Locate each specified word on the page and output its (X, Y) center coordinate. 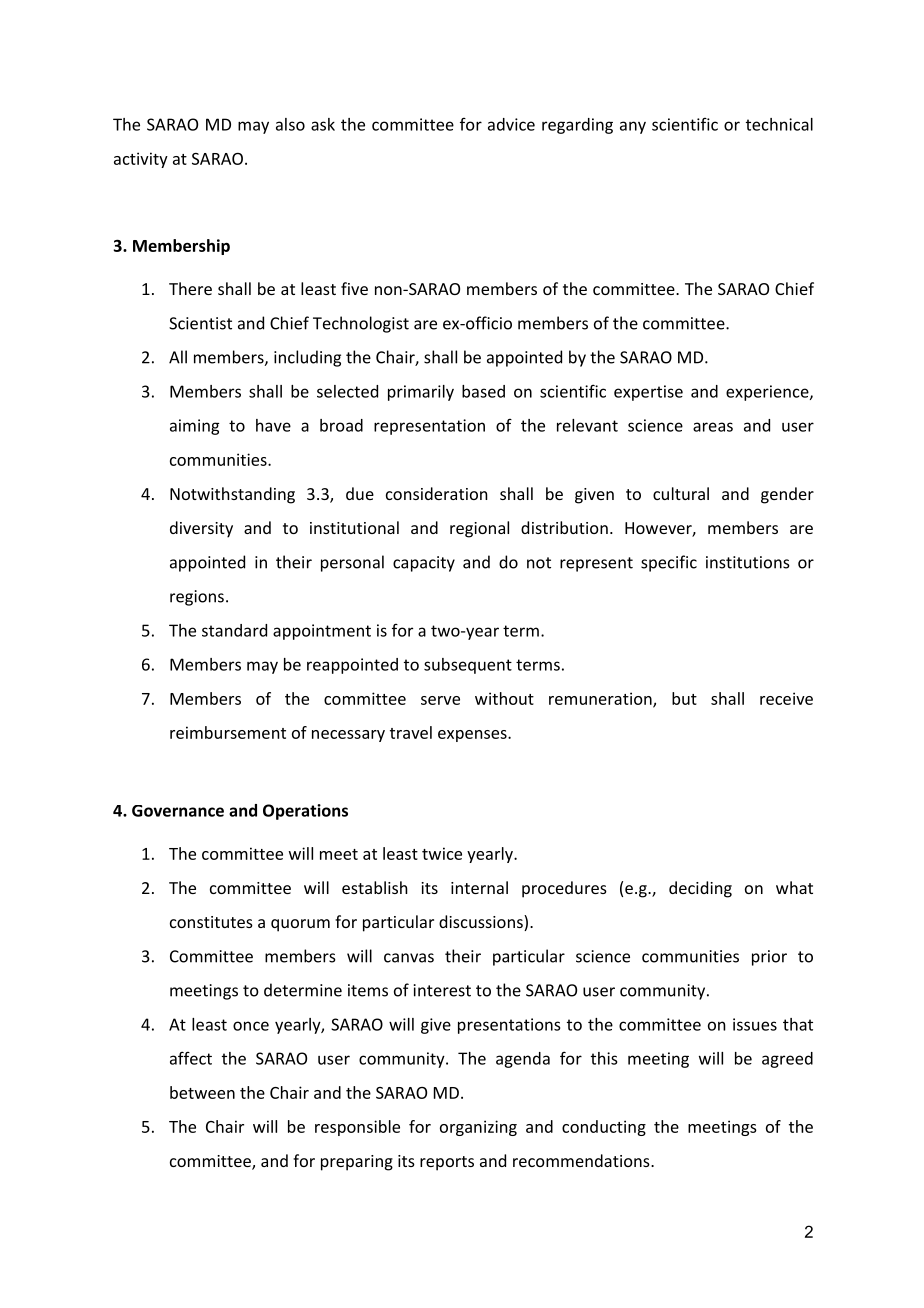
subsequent (468, 666)
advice (511, 124)
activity (141, 160)
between (202, 1092)
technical (779, 124)
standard (234, 630)
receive (786, 698)
